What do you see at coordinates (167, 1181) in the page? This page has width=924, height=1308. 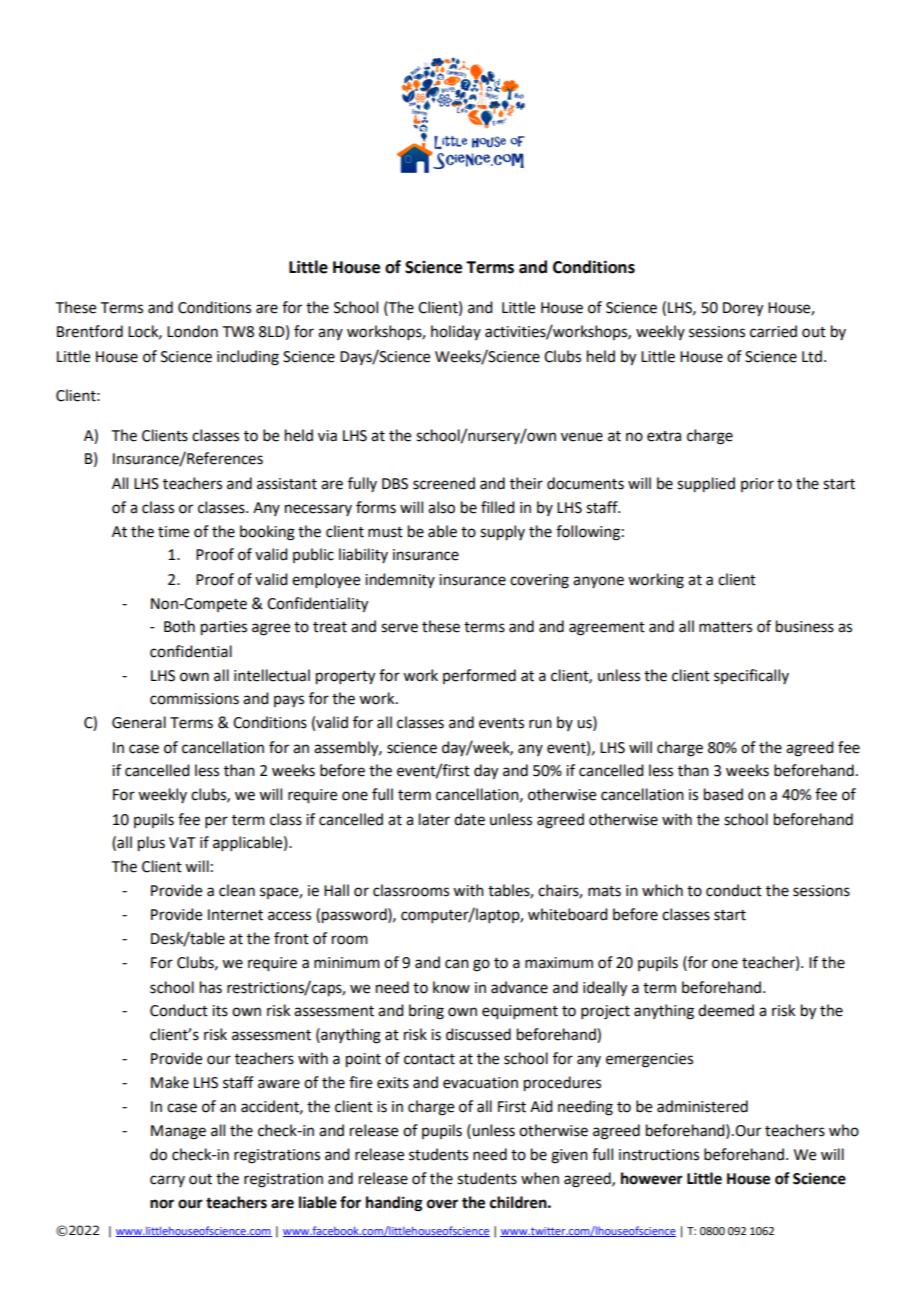 I see `carry` at bounding box center [167, 1181].
